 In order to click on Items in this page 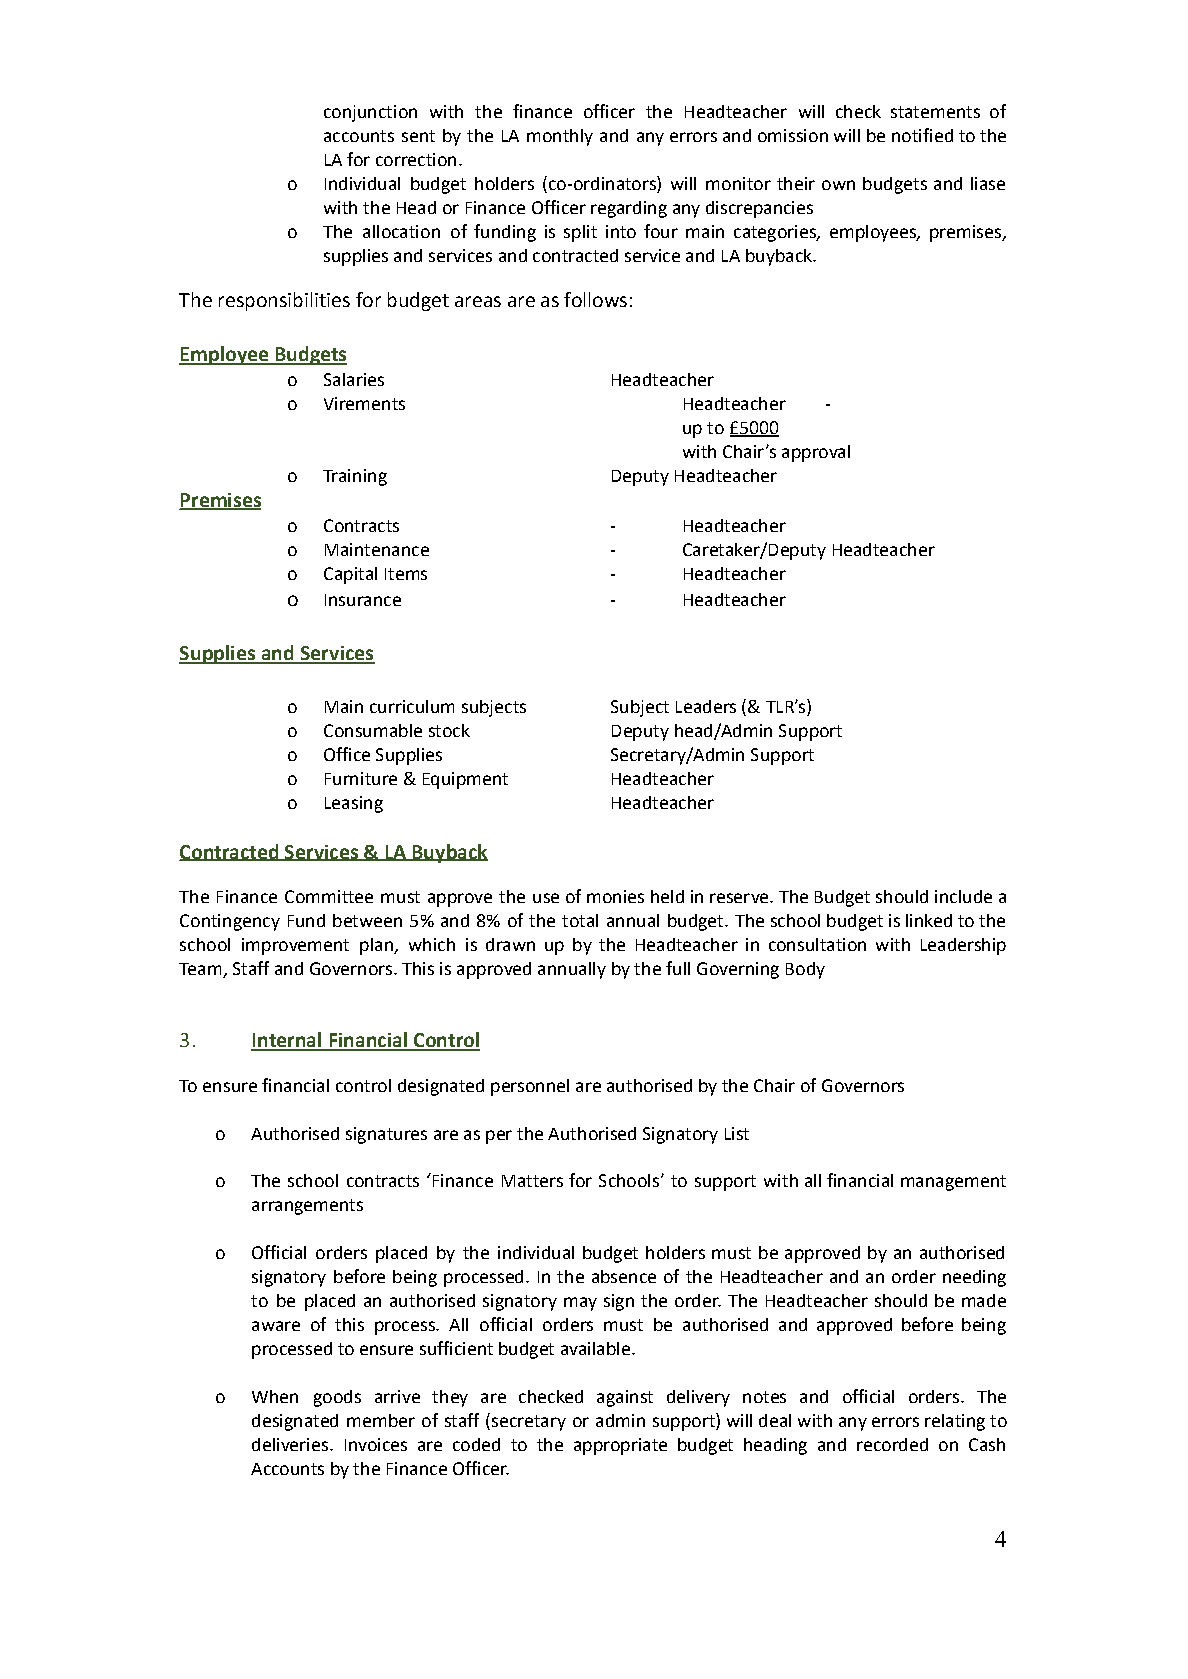, I will do `click(406, 574)`.
